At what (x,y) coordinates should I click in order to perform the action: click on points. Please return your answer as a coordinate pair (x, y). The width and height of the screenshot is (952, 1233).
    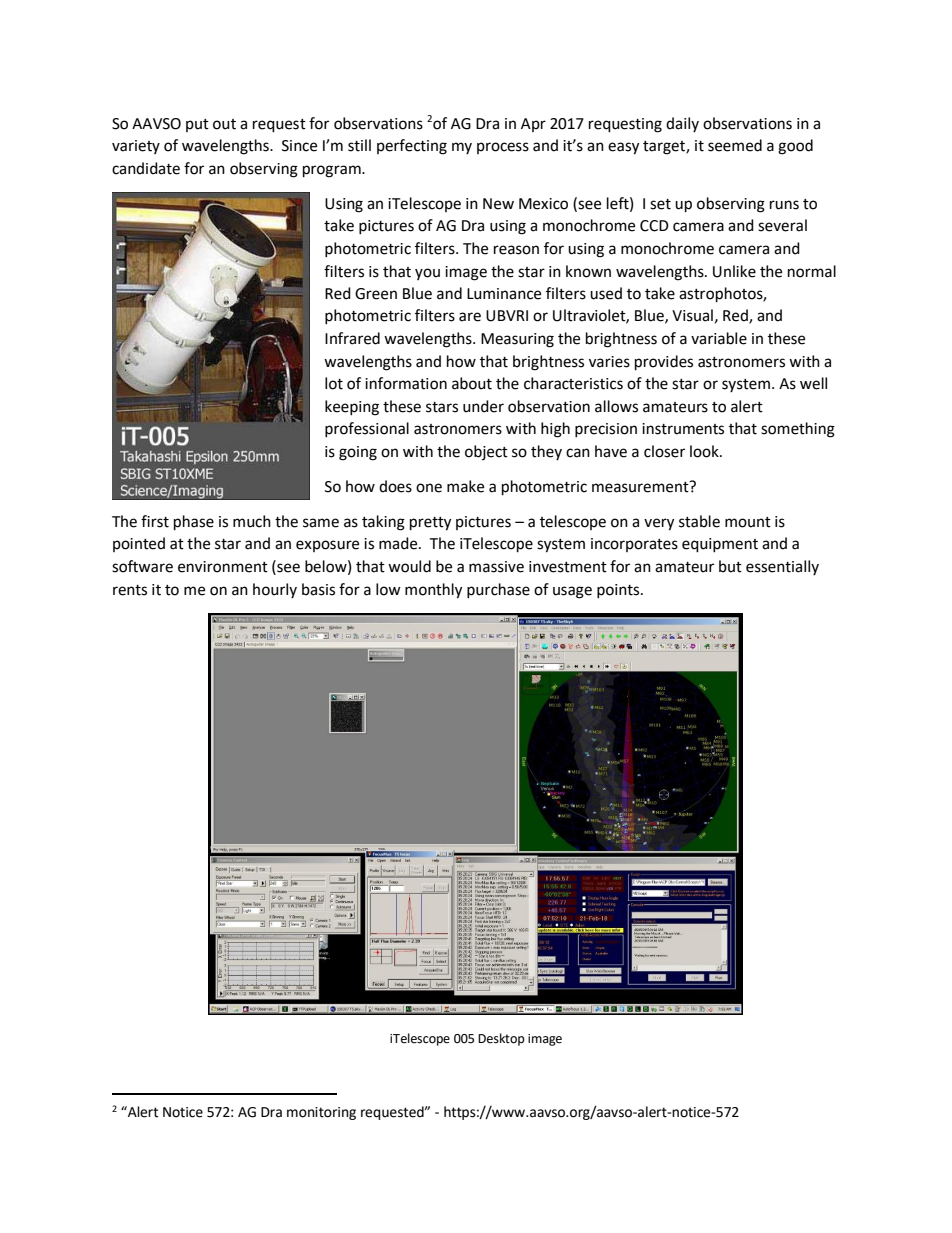
    Looking at the image, I should click on (618, 591).
